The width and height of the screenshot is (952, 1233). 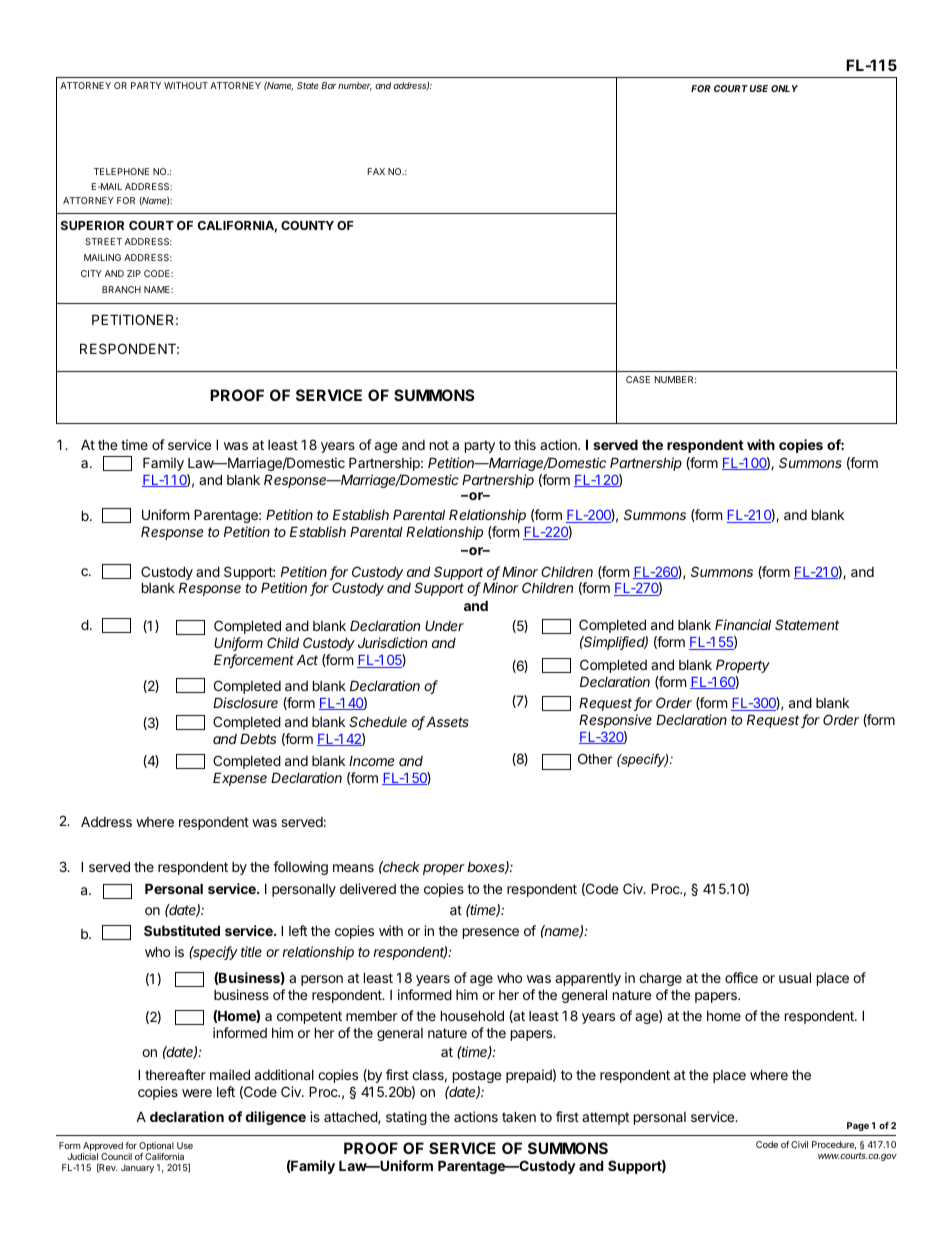 What do you see at coordinates (392, 642) in the screenshot?
I see `Jurisdiction` at bounding box center [392, 642].
